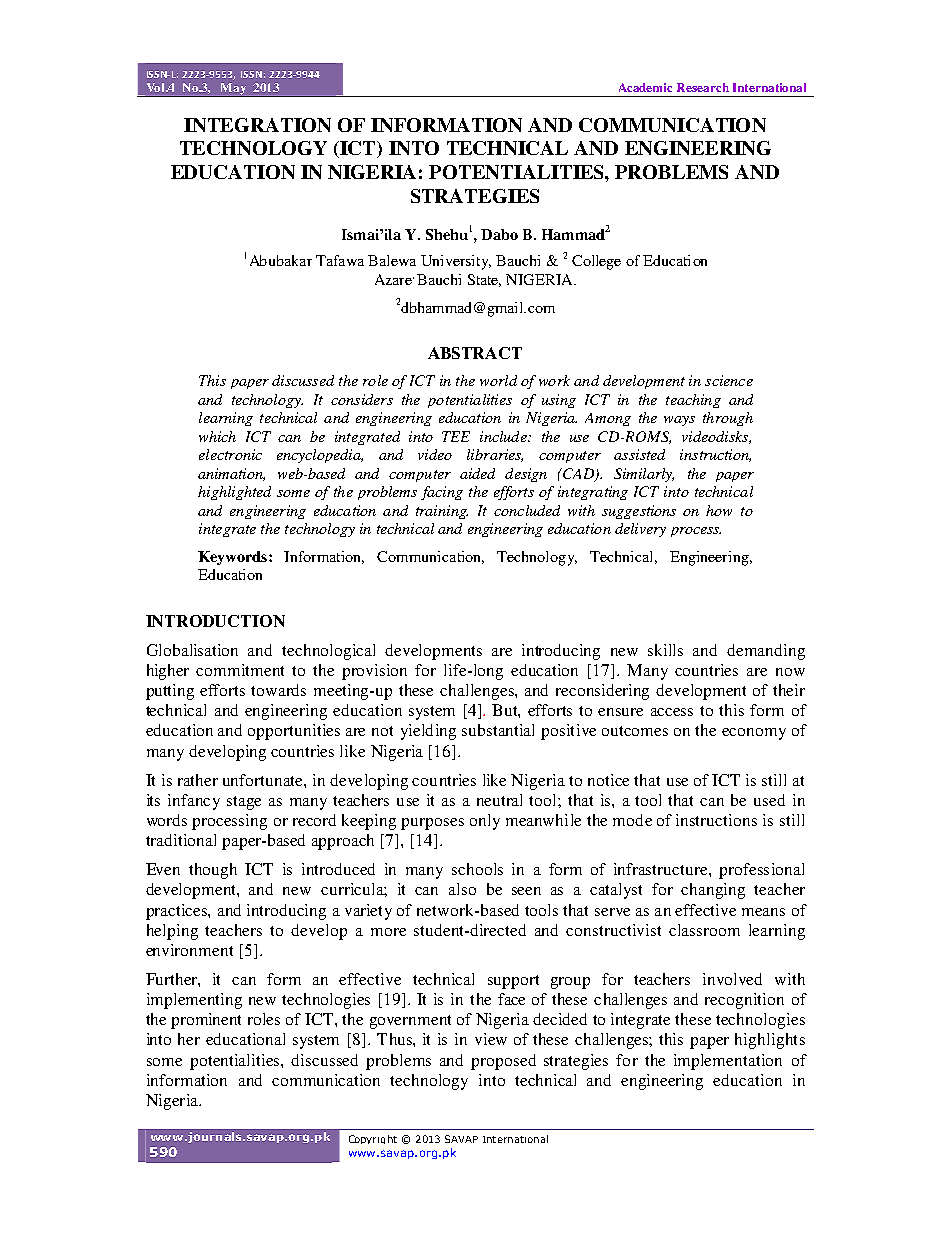 The width and height of the image is (952, 1233). Describe the element at coordinates (769, 800) in the image. I see `used` at that location.
